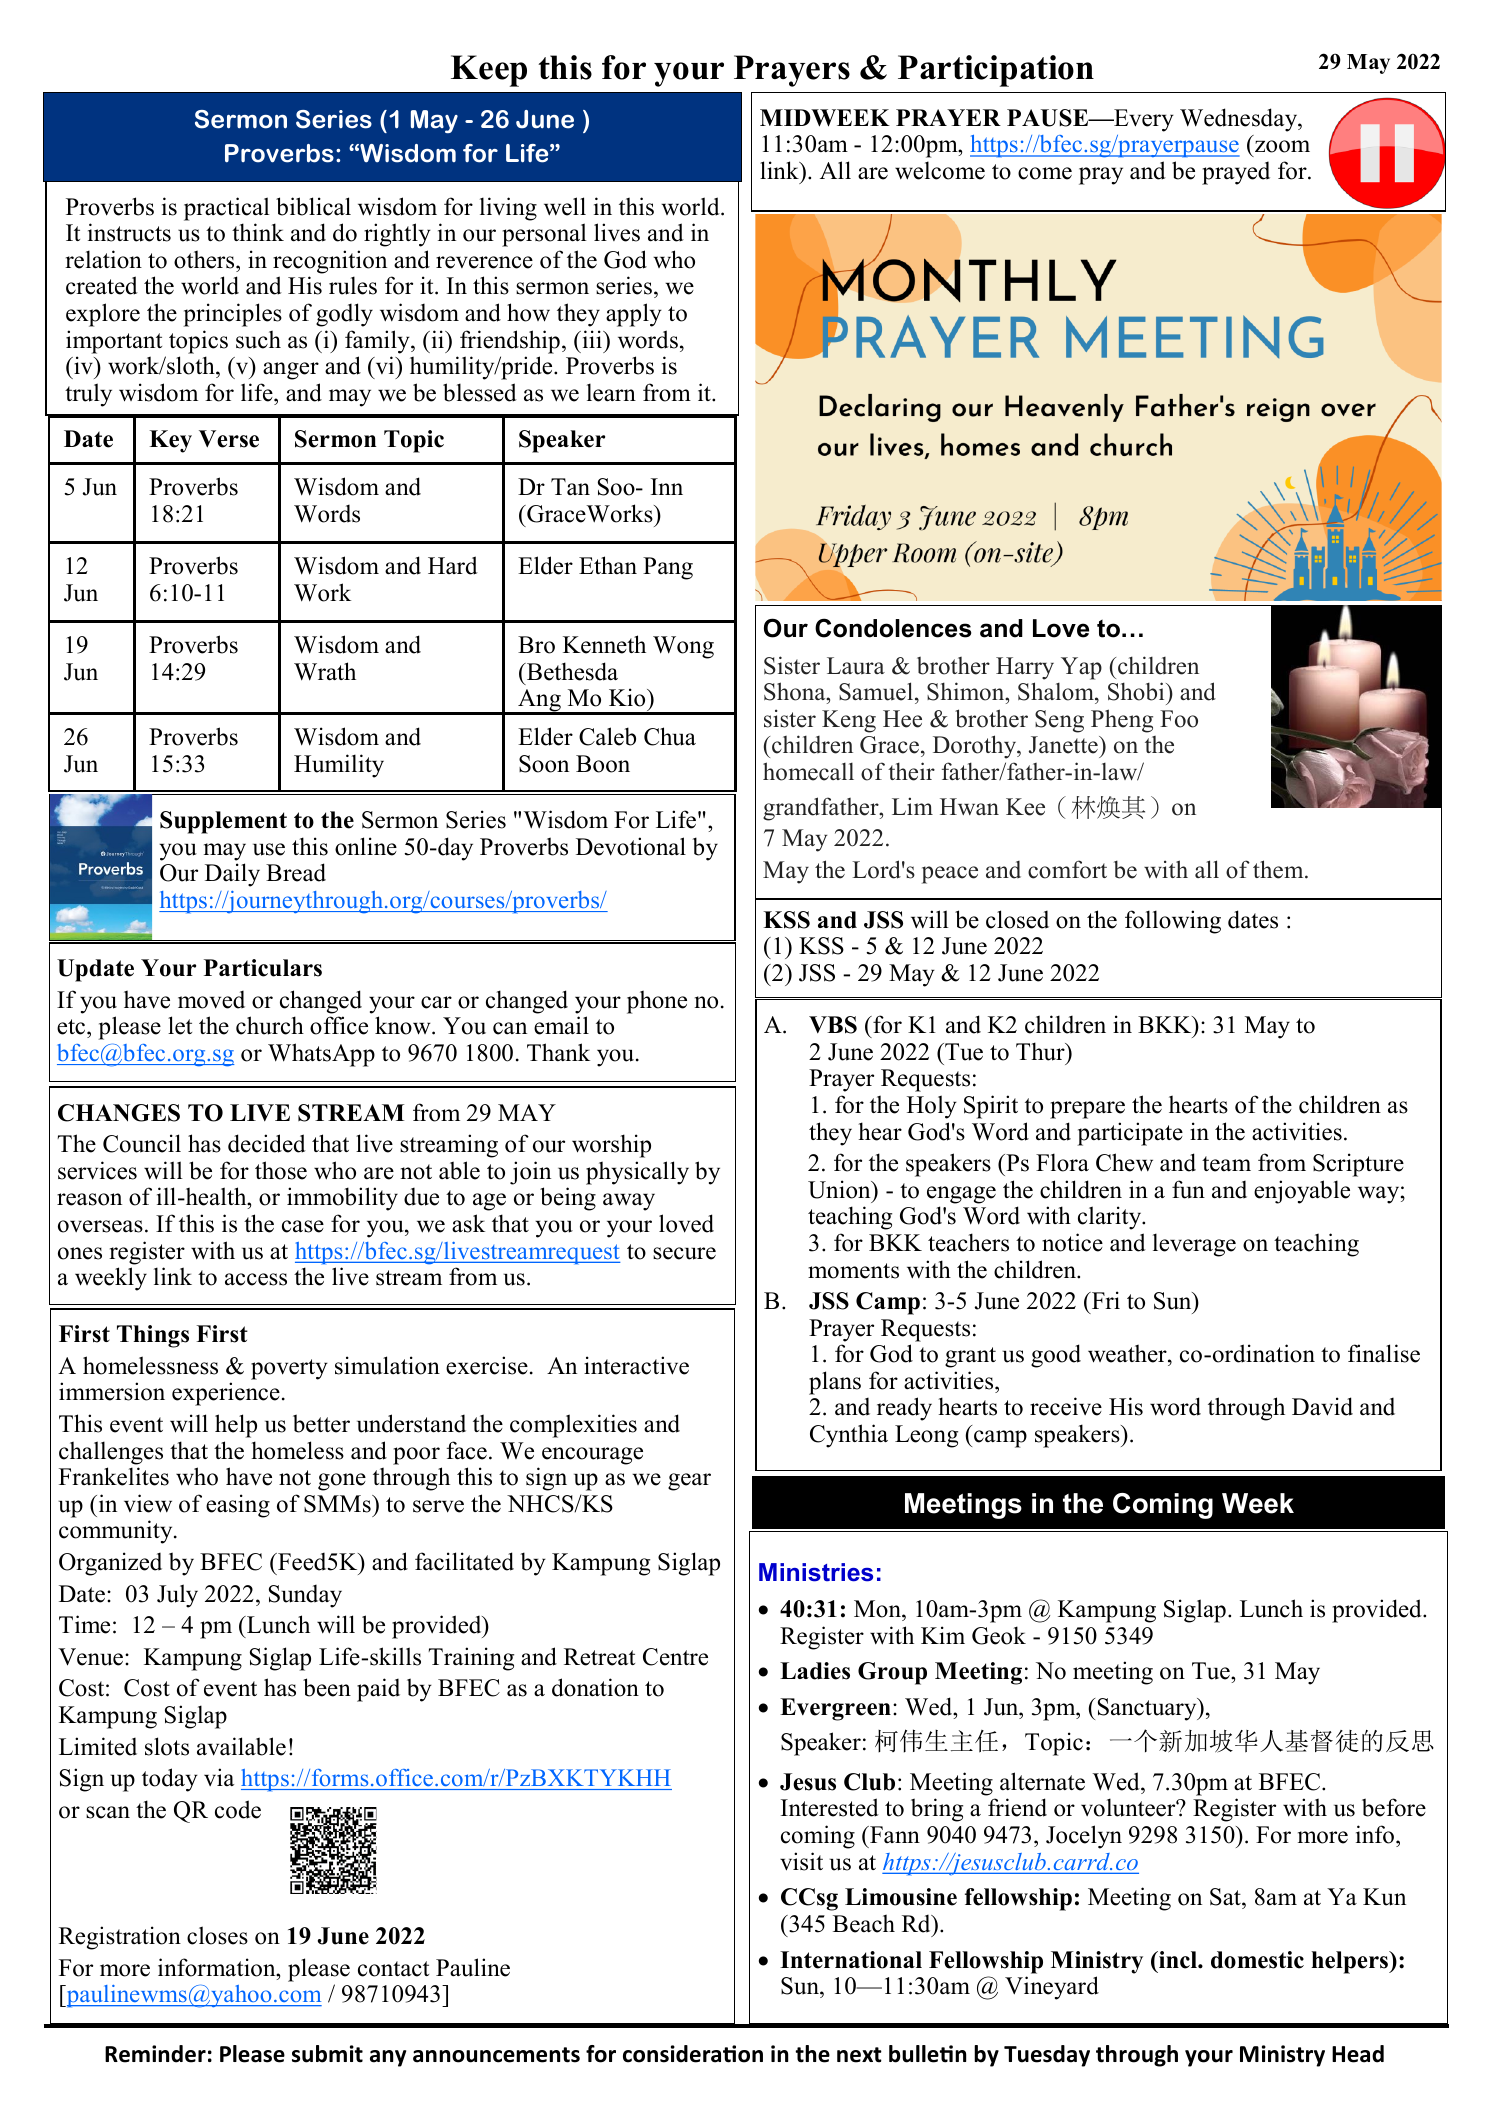  I want to click on access, so click(256, 1279).
